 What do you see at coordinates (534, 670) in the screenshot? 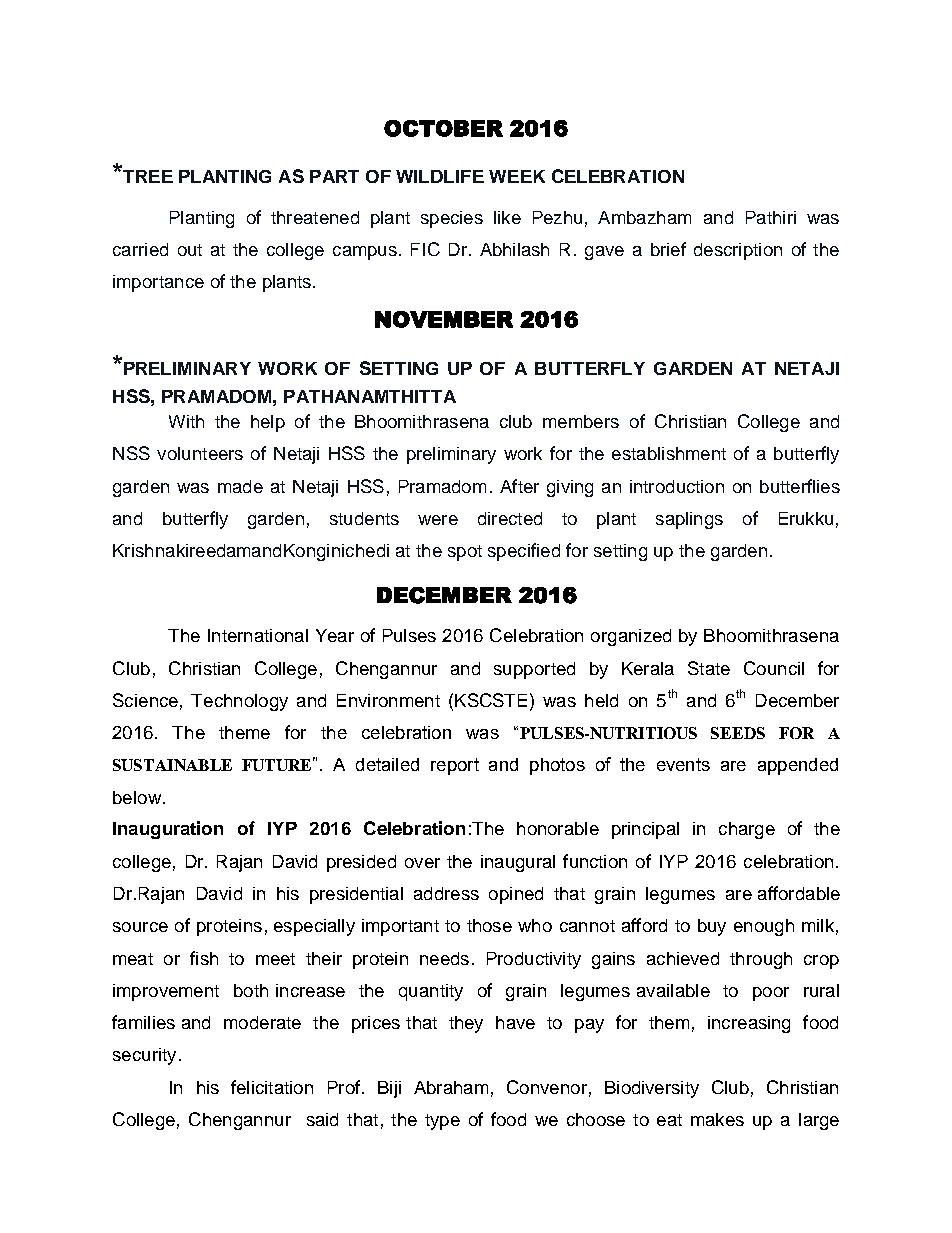
I see `supported` at bounding box center [534, 670].
